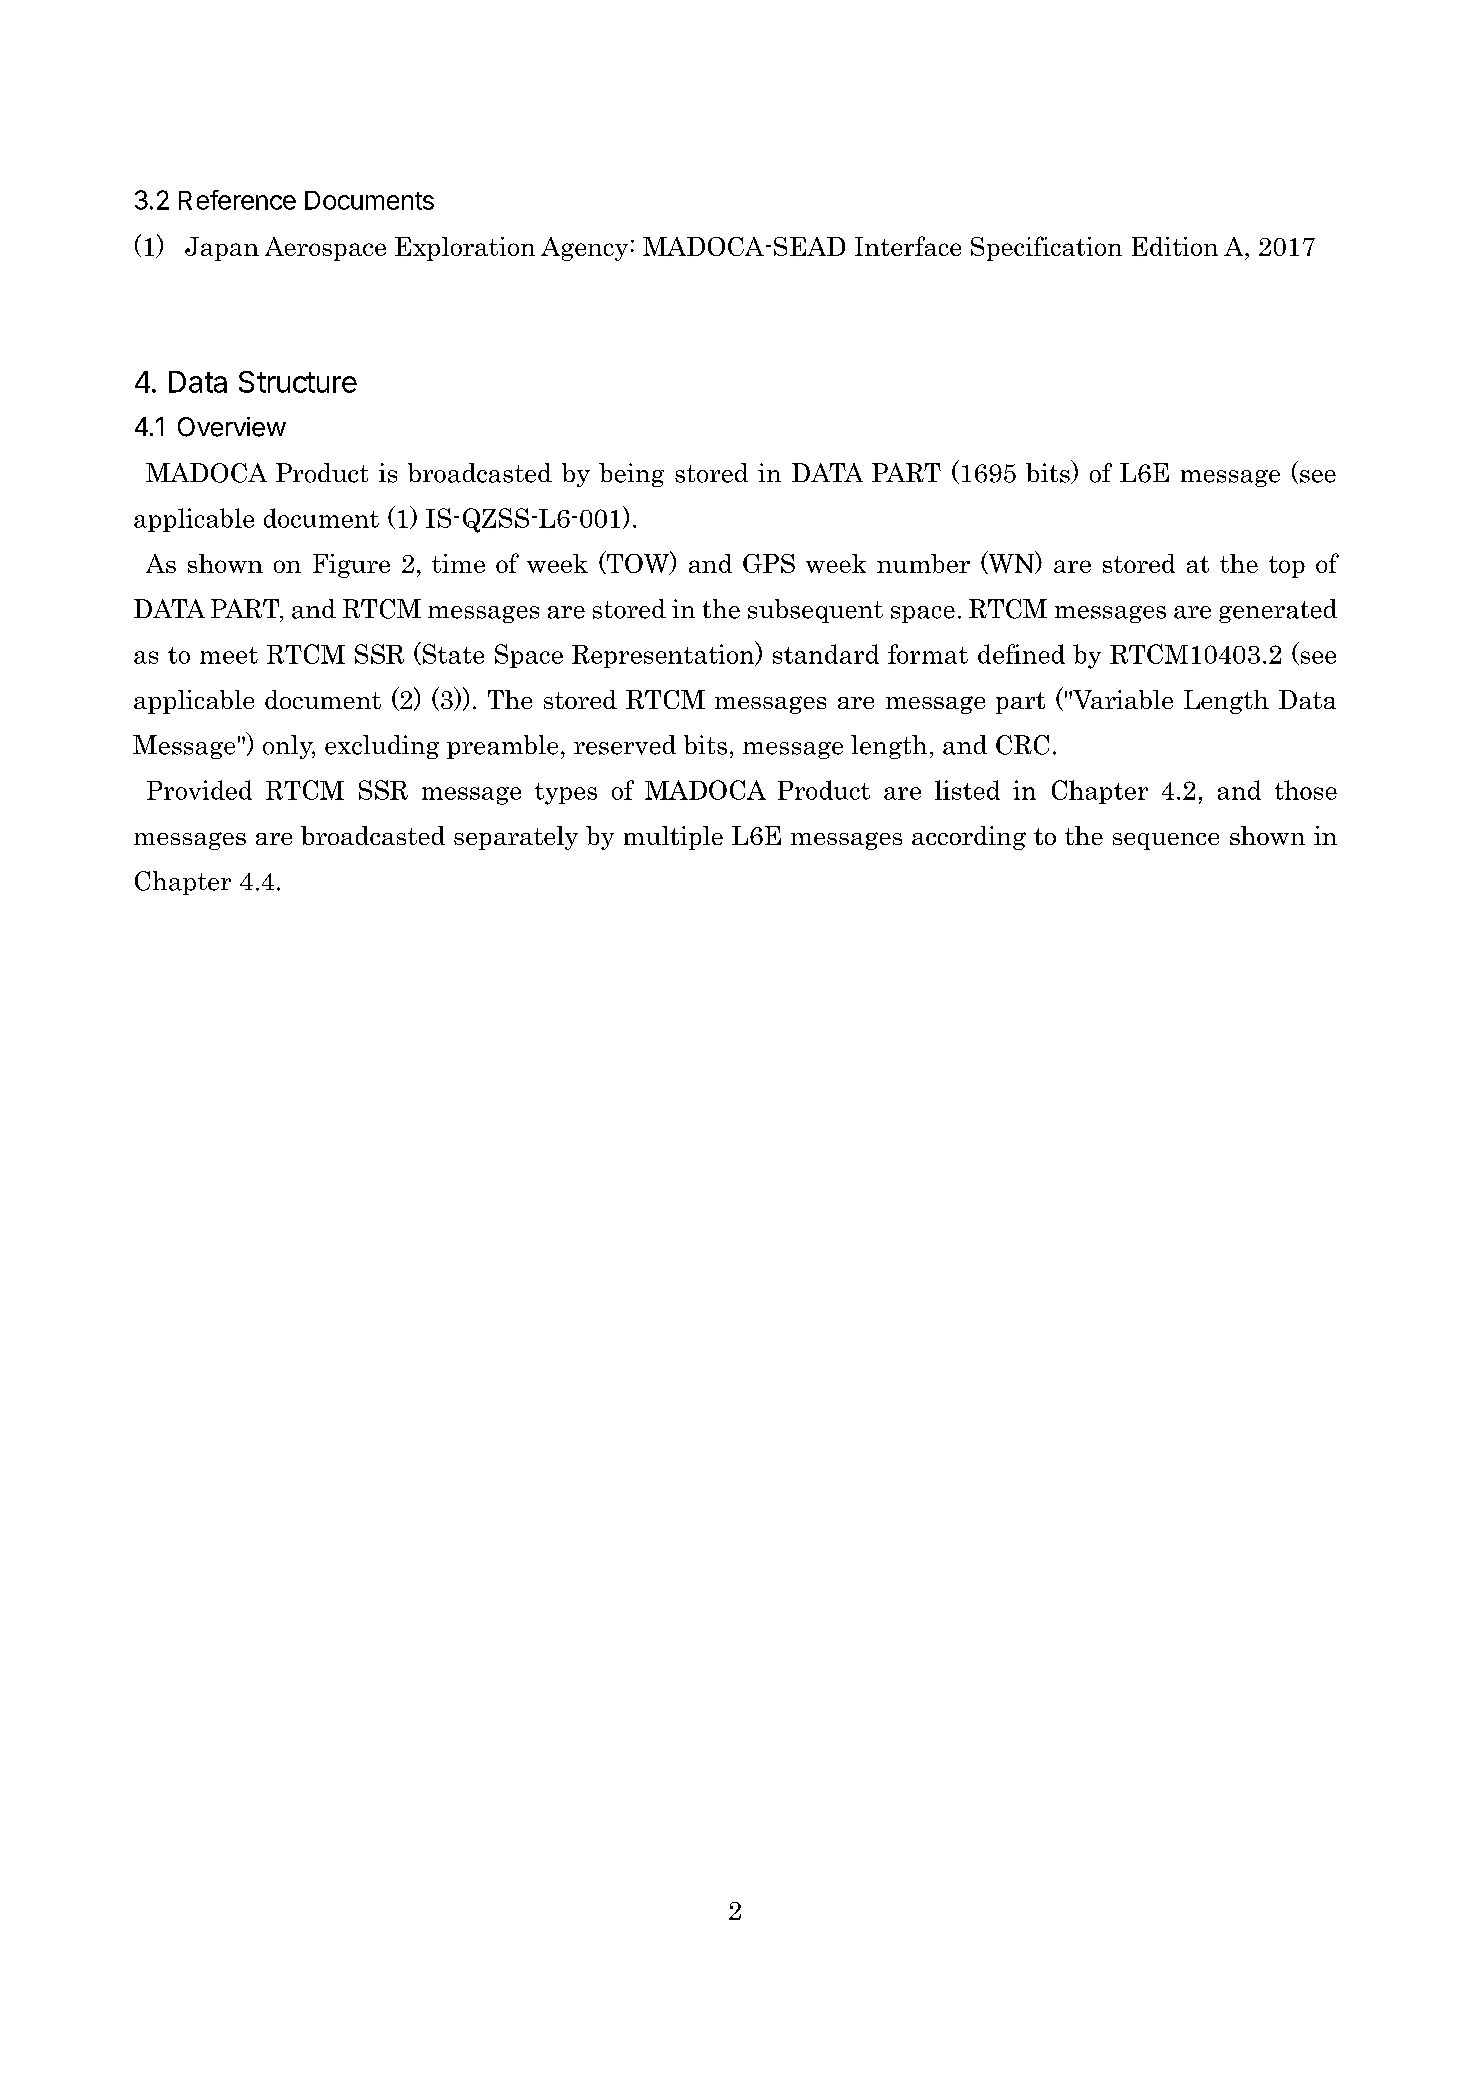  I want to click on top, so click(1287, 567).
